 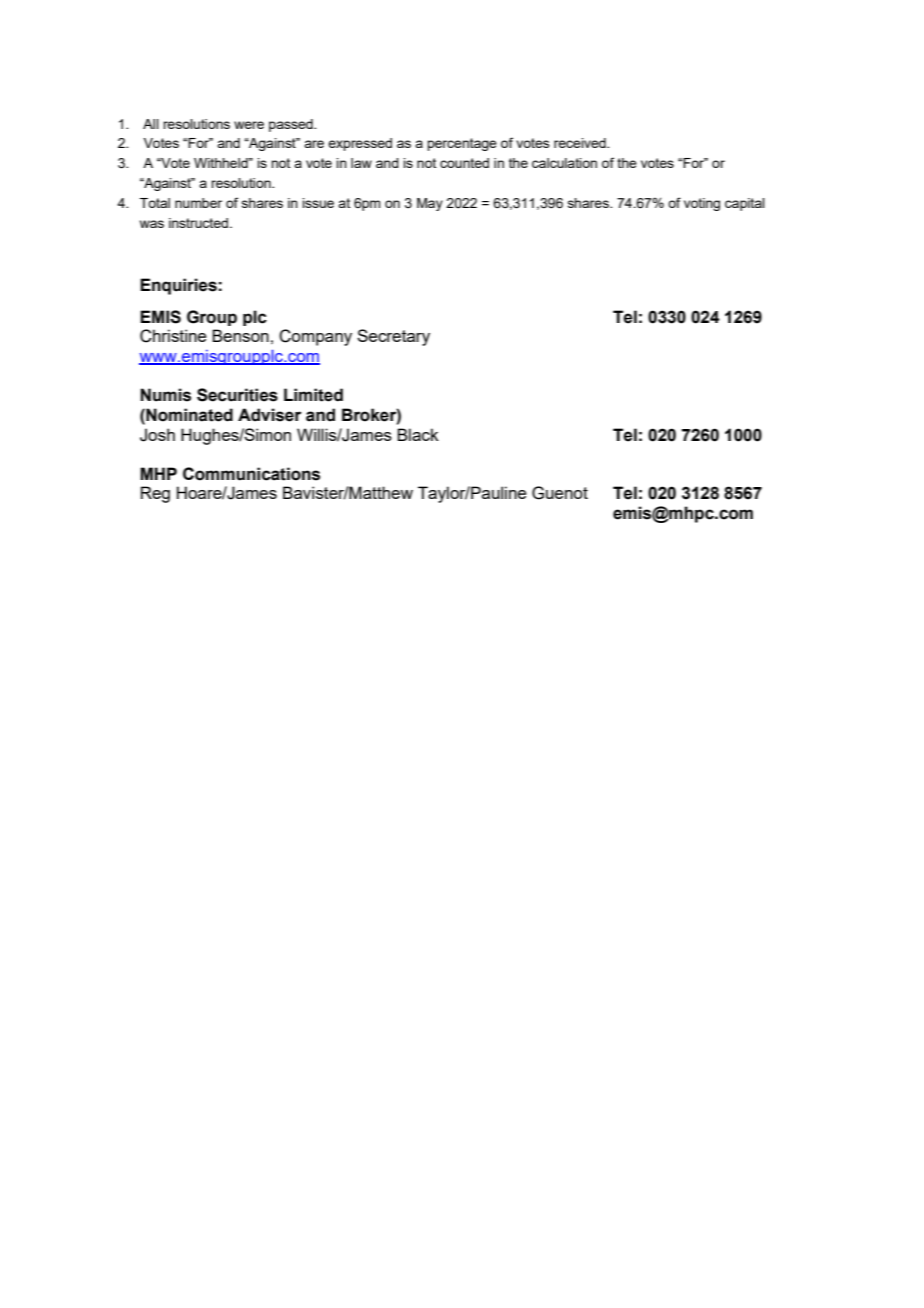 What do you see at coordinates (393, 337) in the screenshot?
I see `Secretary` at bounding box center [393, 337].
